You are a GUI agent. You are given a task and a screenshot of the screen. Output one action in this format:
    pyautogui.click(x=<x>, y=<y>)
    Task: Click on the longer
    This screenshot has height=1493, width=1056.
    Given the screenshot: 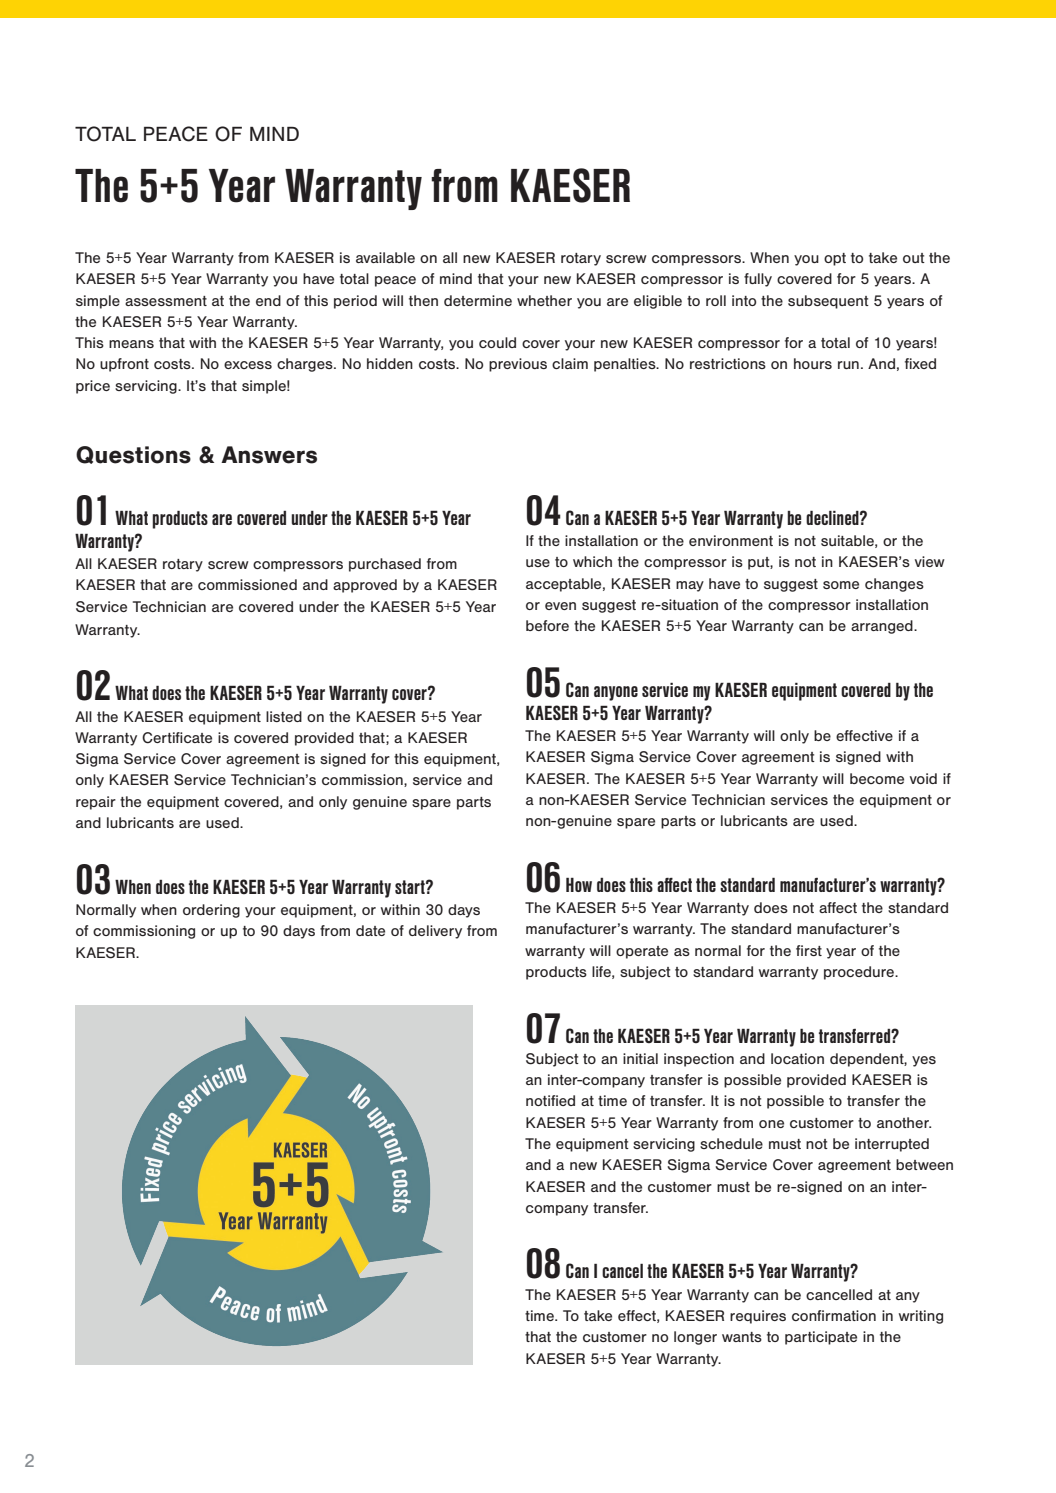 What is the action you would take?
    pyautogui.click(x=695, y=1338)
